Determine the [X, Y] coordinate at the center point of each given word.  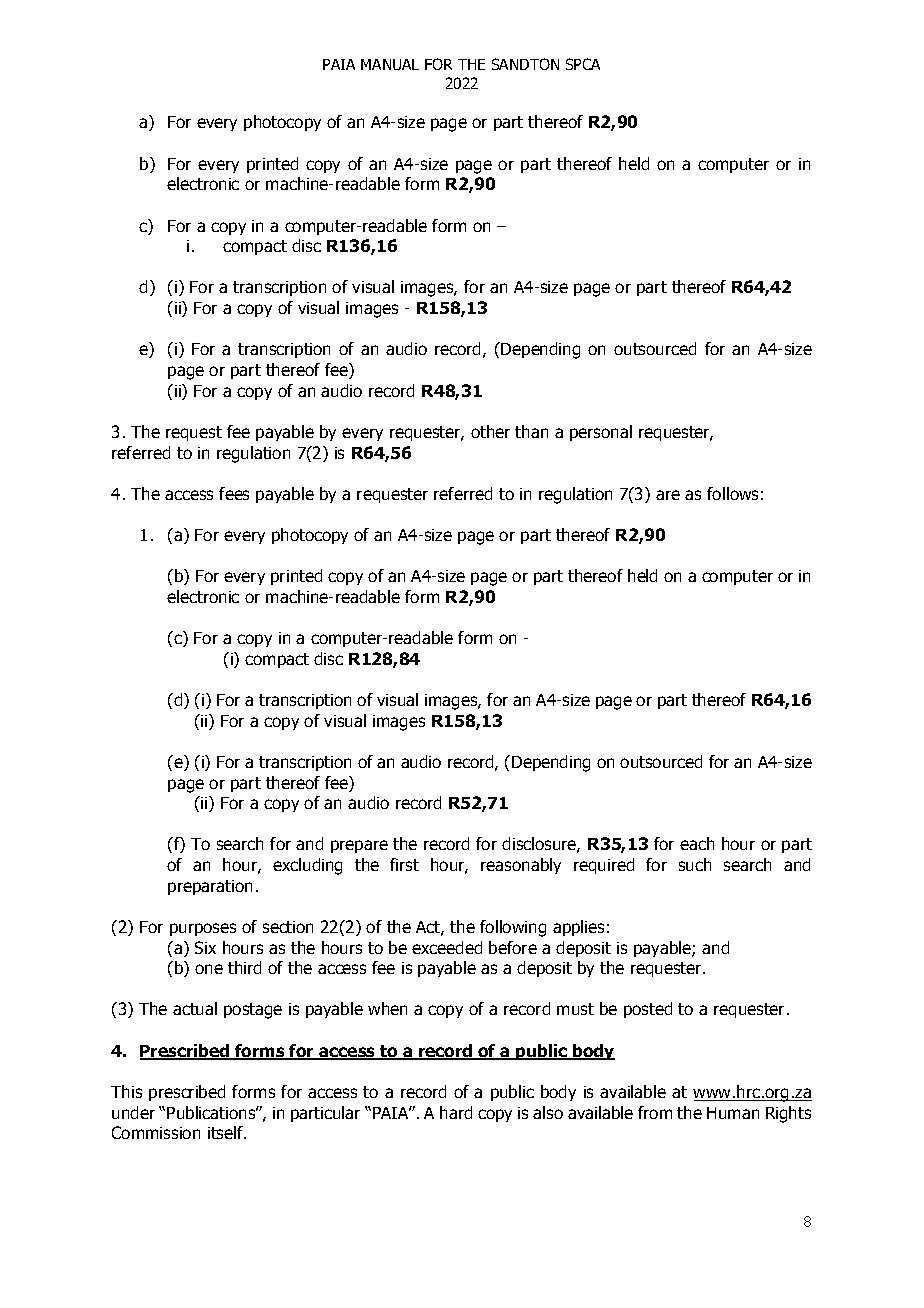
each [697, 843]
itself [227, 1132]
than [531, 431]
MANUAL [390, 64]
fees [234, 493]
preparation [210, 887]
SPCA [583, 64]
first [404, 864]
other [490, 431]
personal [601, 433]
